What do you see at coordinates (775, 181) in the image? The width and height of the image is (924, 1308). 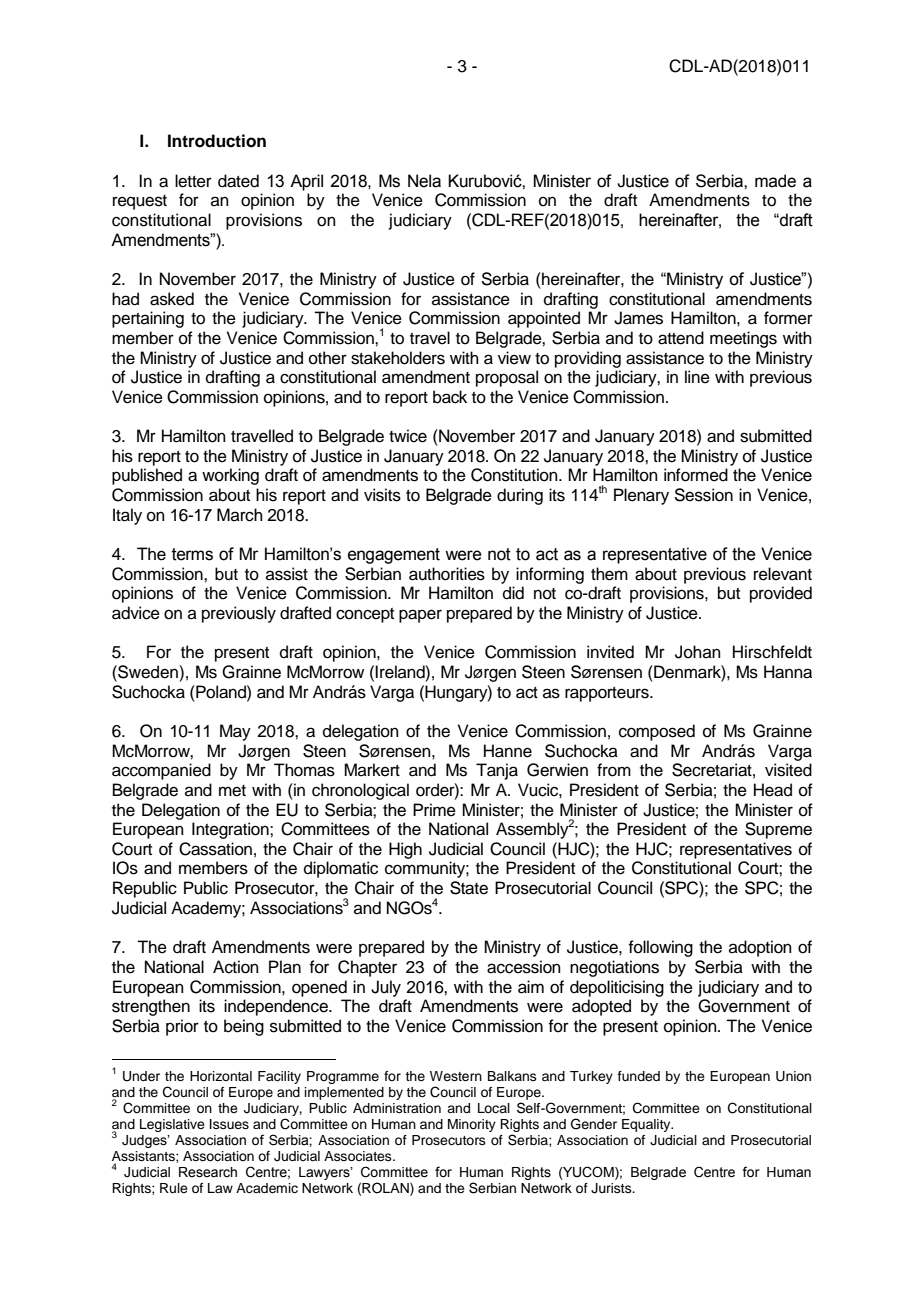 I see `made` at bounding box center [775, 181].
